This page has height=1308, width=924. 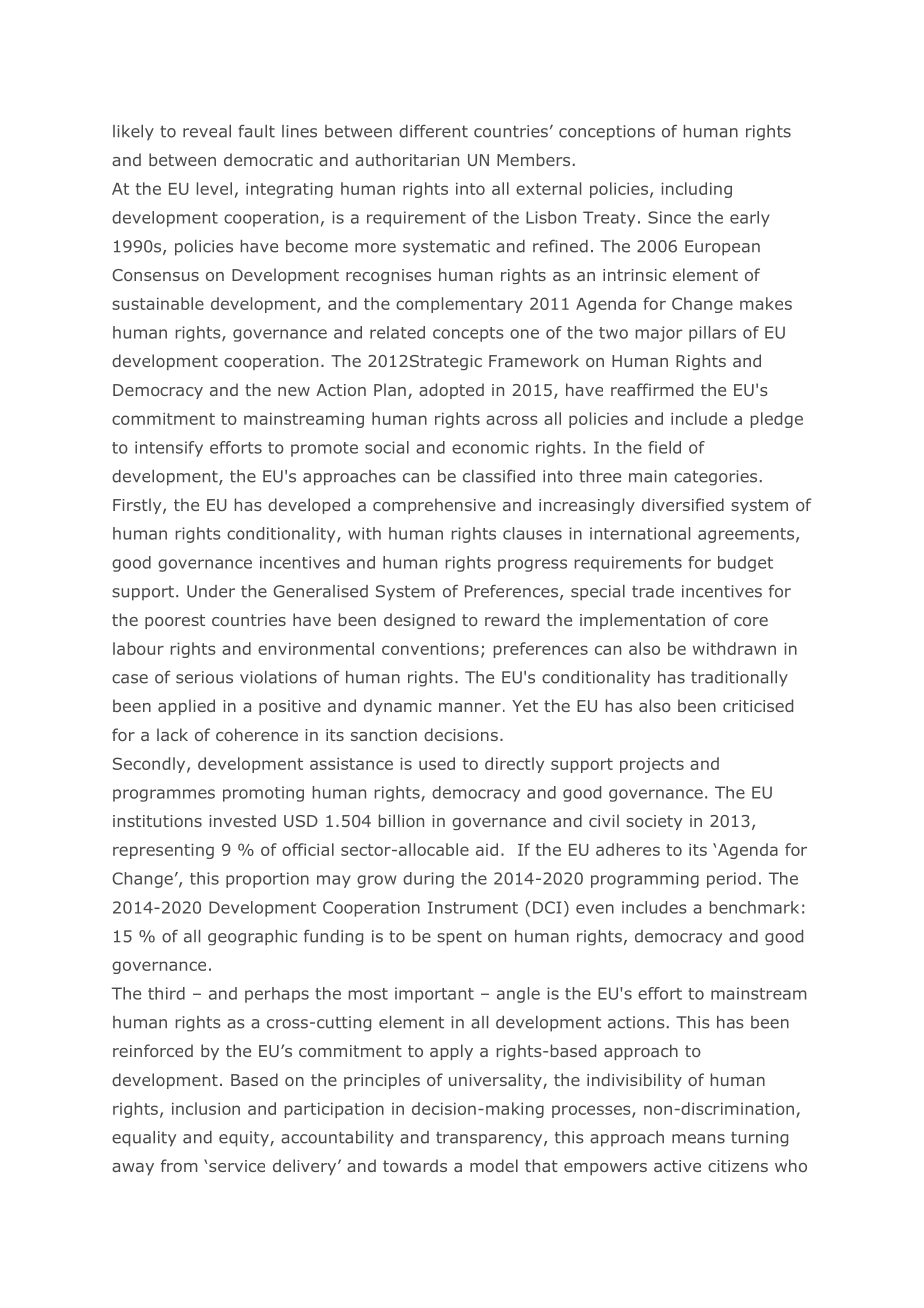 I want to click on projects, so click(x=652, y=765).
